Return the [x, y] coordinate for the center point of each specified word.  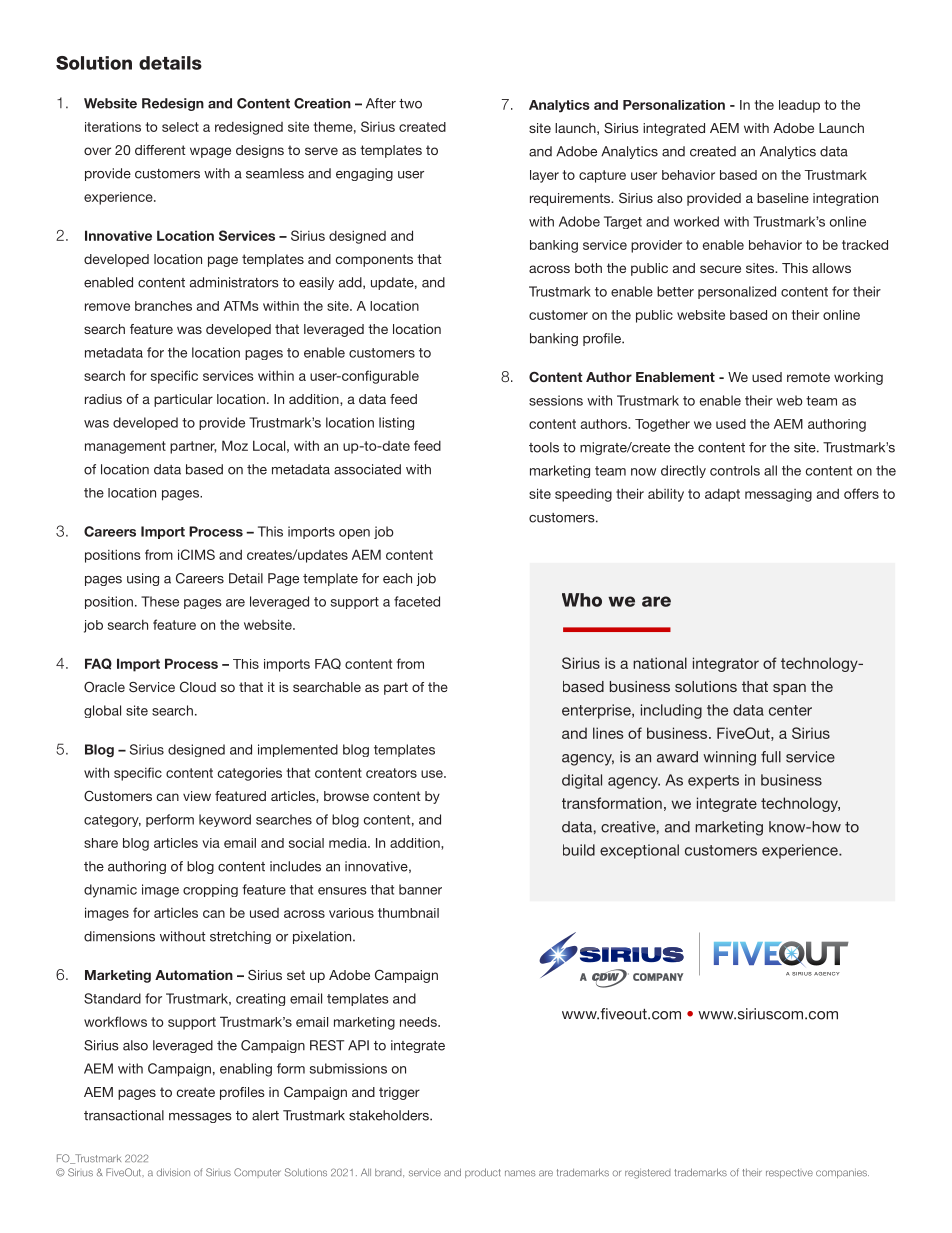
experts [713, 782]
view [197, 796]
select [180, 127]
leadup [799, 106]
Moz [235, 445]
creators [391, 773]
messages [200, 1118]
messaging [778, 495]
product [482, 1173]
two [410, 104]
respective [789, 1173]
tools [544, 447]
